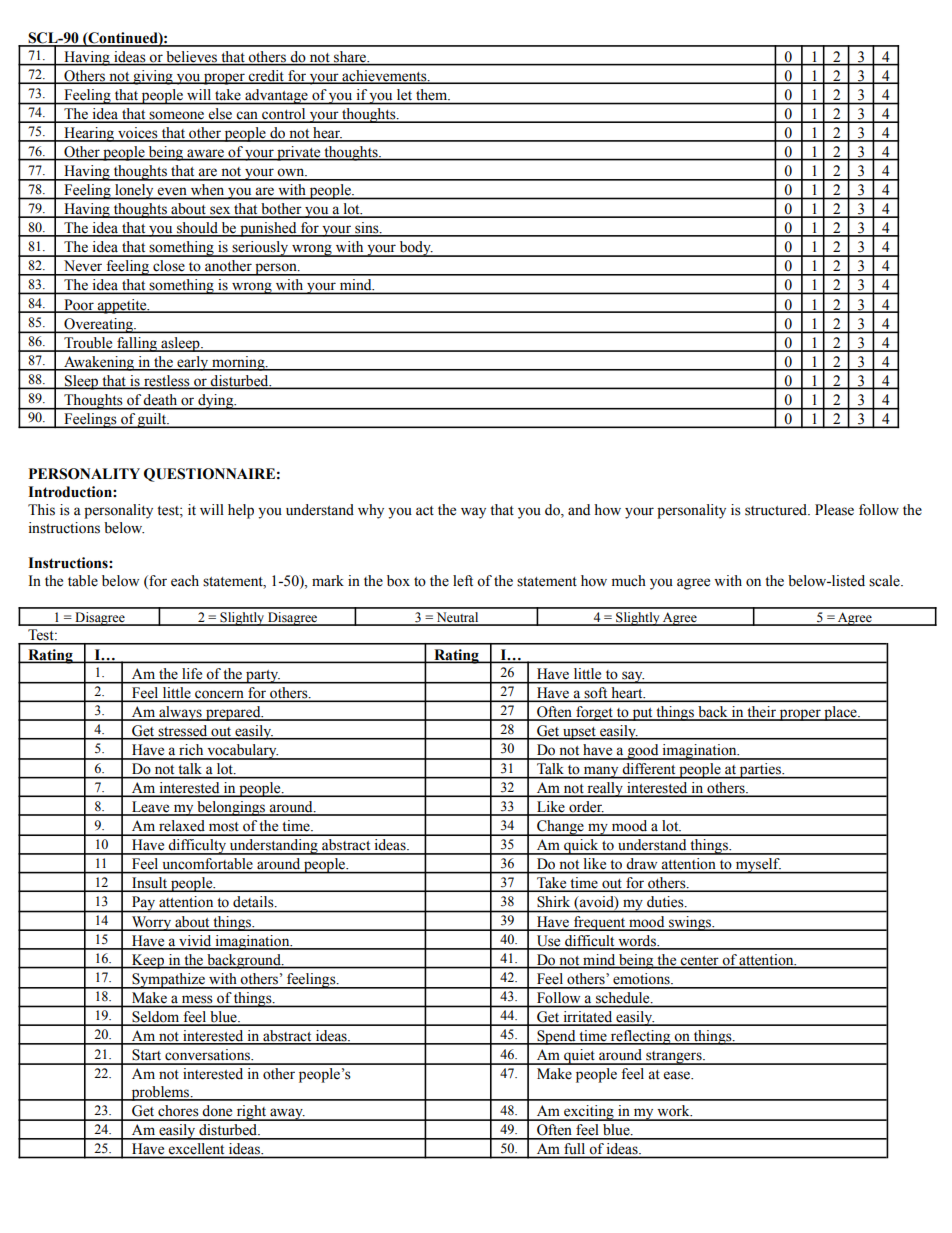 This image has width=952, height=1233. Describe the element at coordinates (556, 1037) in the image. I see `Spend` at that location.
